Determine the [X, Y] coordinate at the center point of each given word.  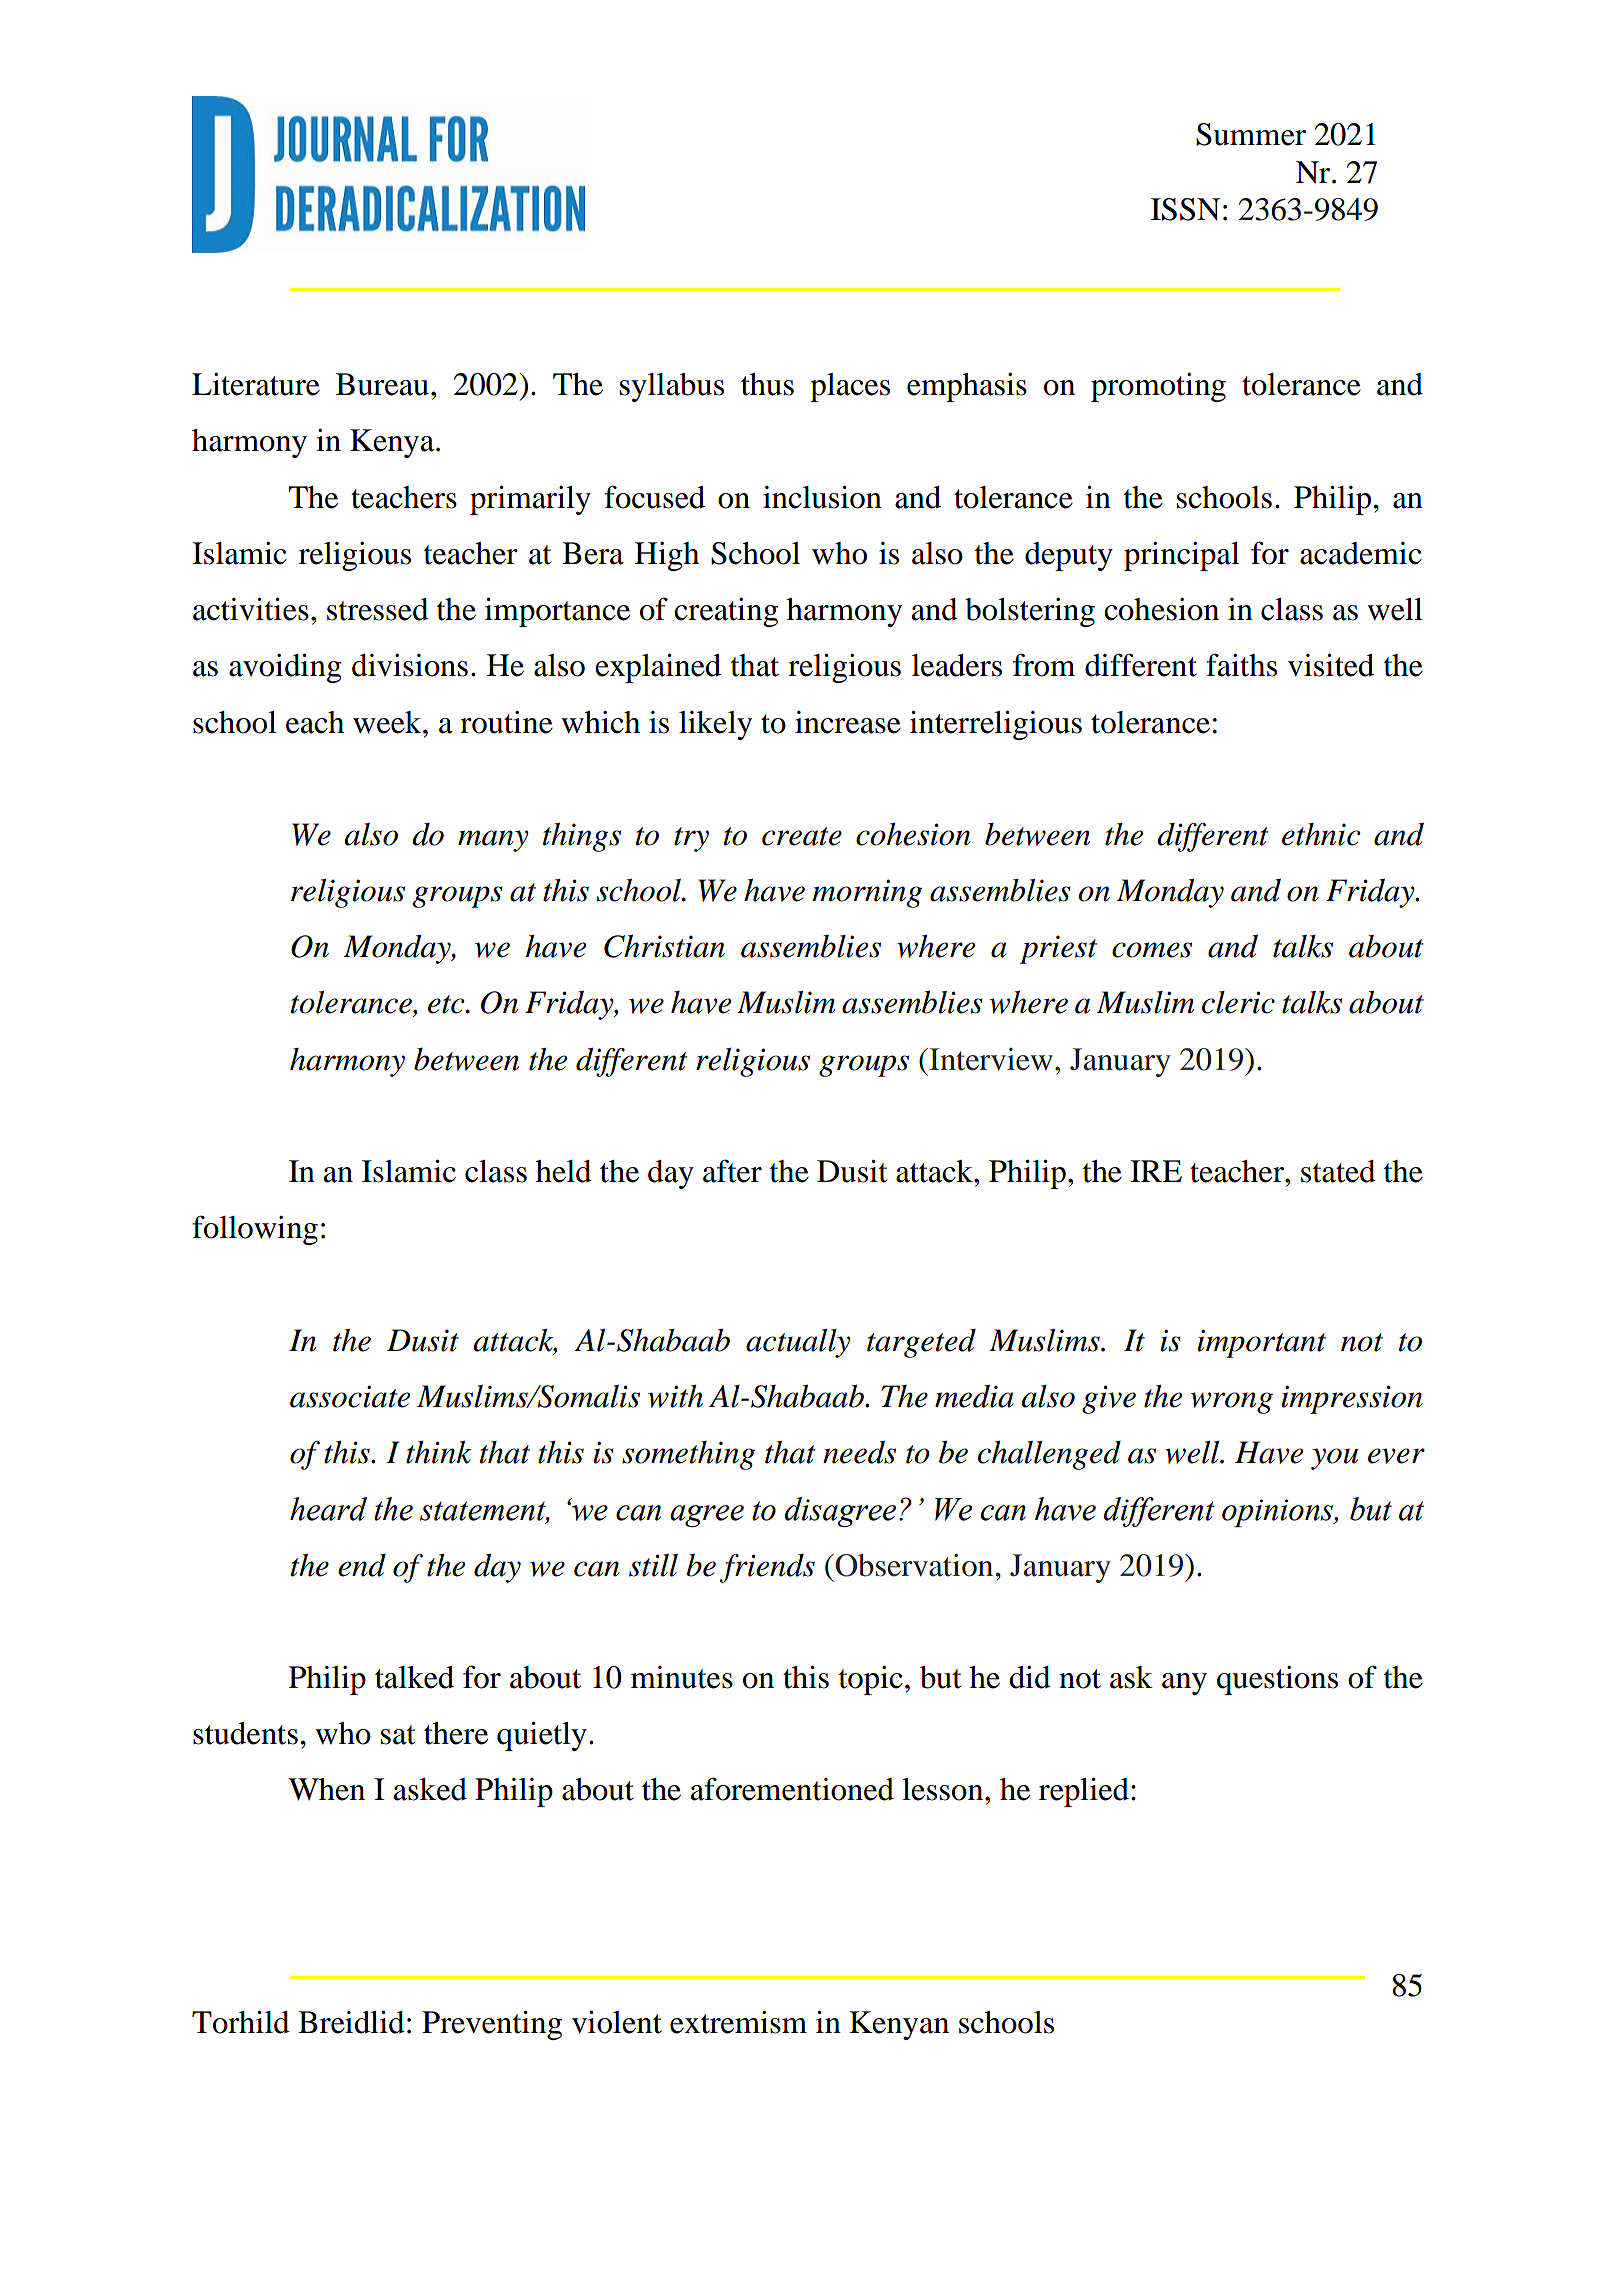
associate [350, 1396]
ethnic [1321, 834]
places [850, 387]
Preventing [492, 2025]
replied [1084, 1792]
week [388, 722]
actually [798, 1343]
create [802, 836]
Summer [1251, 134]
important [1262, 1343]
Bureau [382, 384]
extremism [738, 2022]
